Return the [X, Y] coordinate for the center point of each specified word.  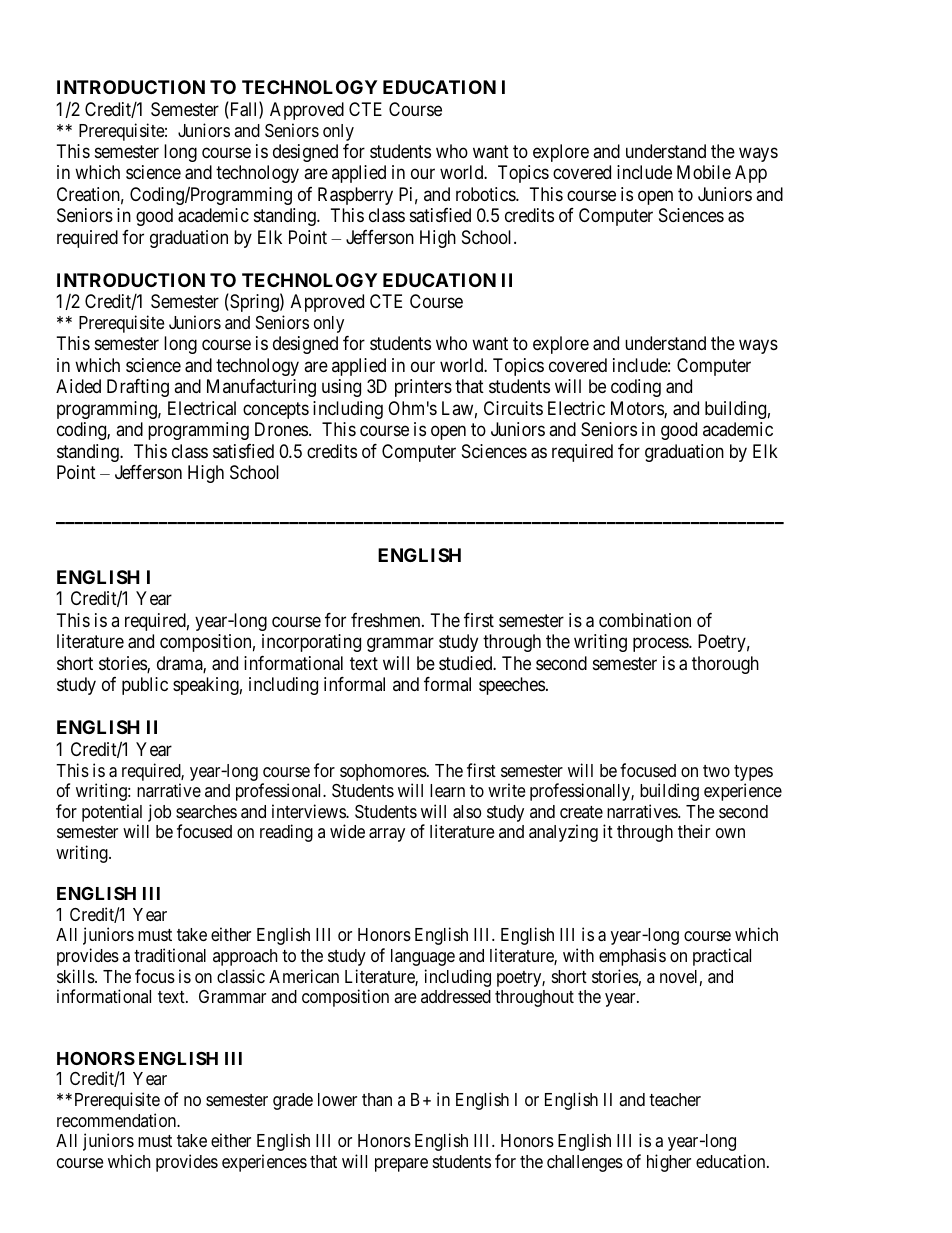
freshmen [387, 620]
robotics [486, 194]
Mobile [704, 172]
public [145, 686]
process [661, 645]
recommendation [117, 1120]
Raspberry [355, 196]
